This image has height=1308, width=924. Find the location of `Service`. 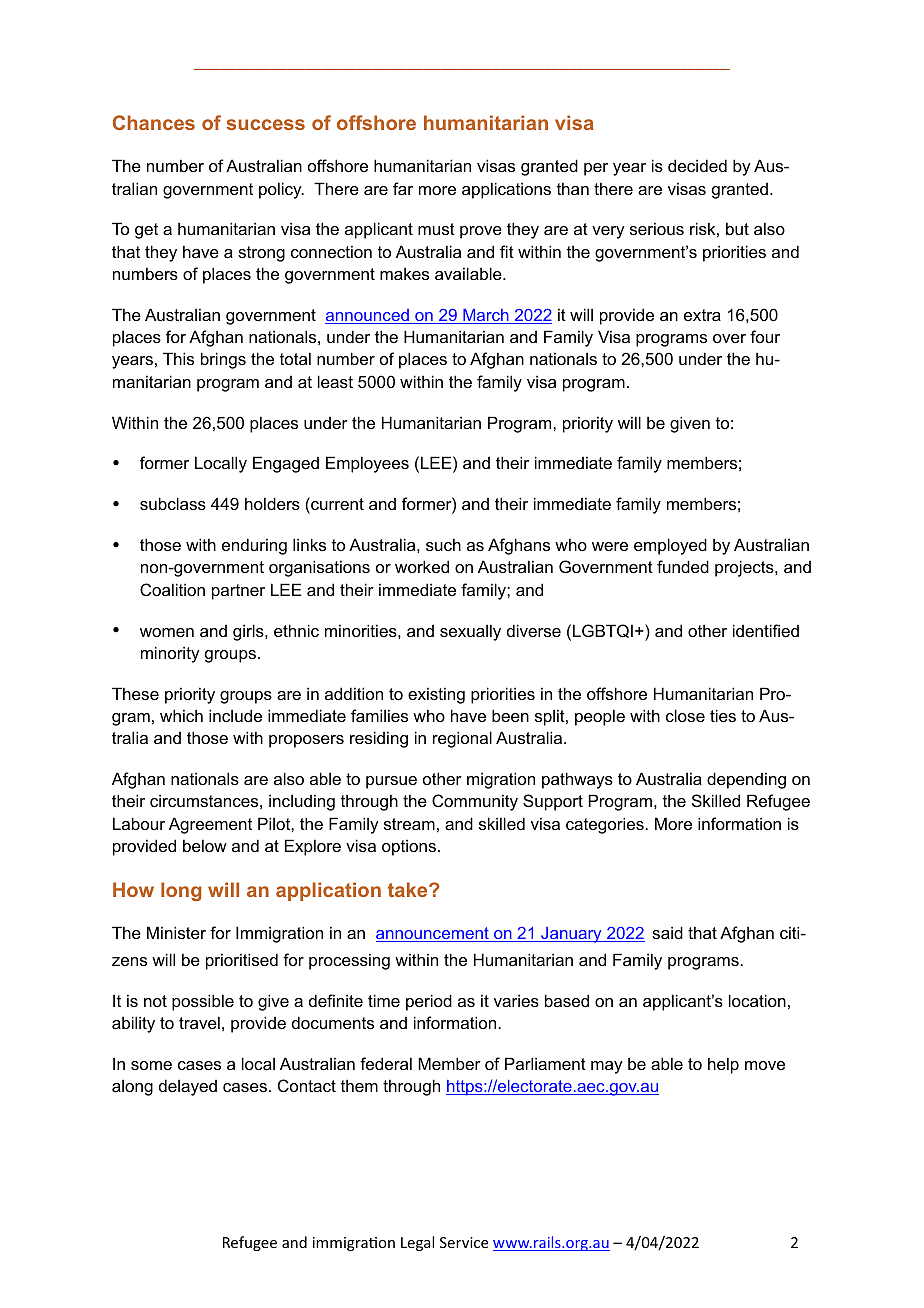

Service is located at coordinates (464, 1242).
